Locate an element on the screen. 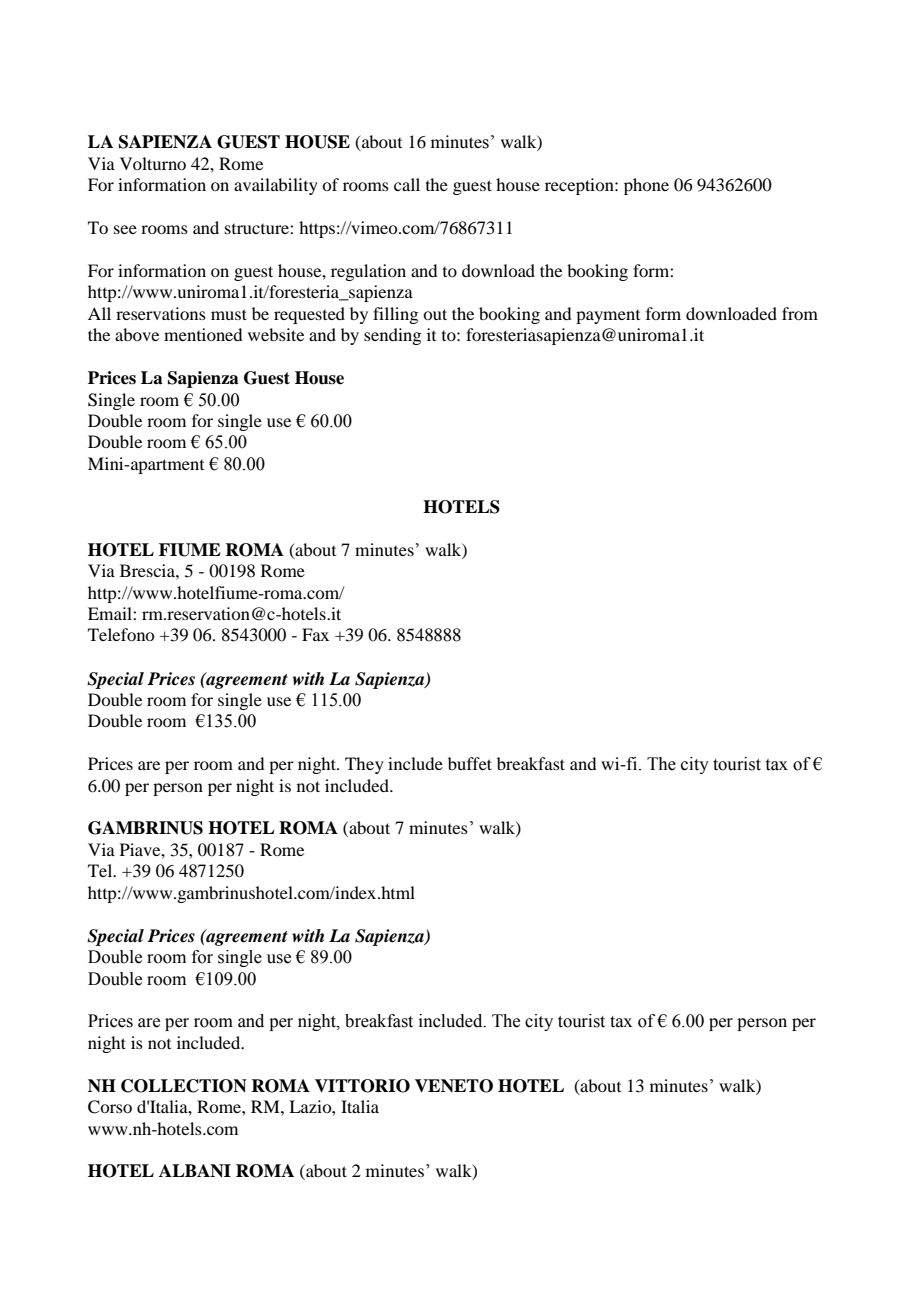  phone is located at coordinates (646, 186).
